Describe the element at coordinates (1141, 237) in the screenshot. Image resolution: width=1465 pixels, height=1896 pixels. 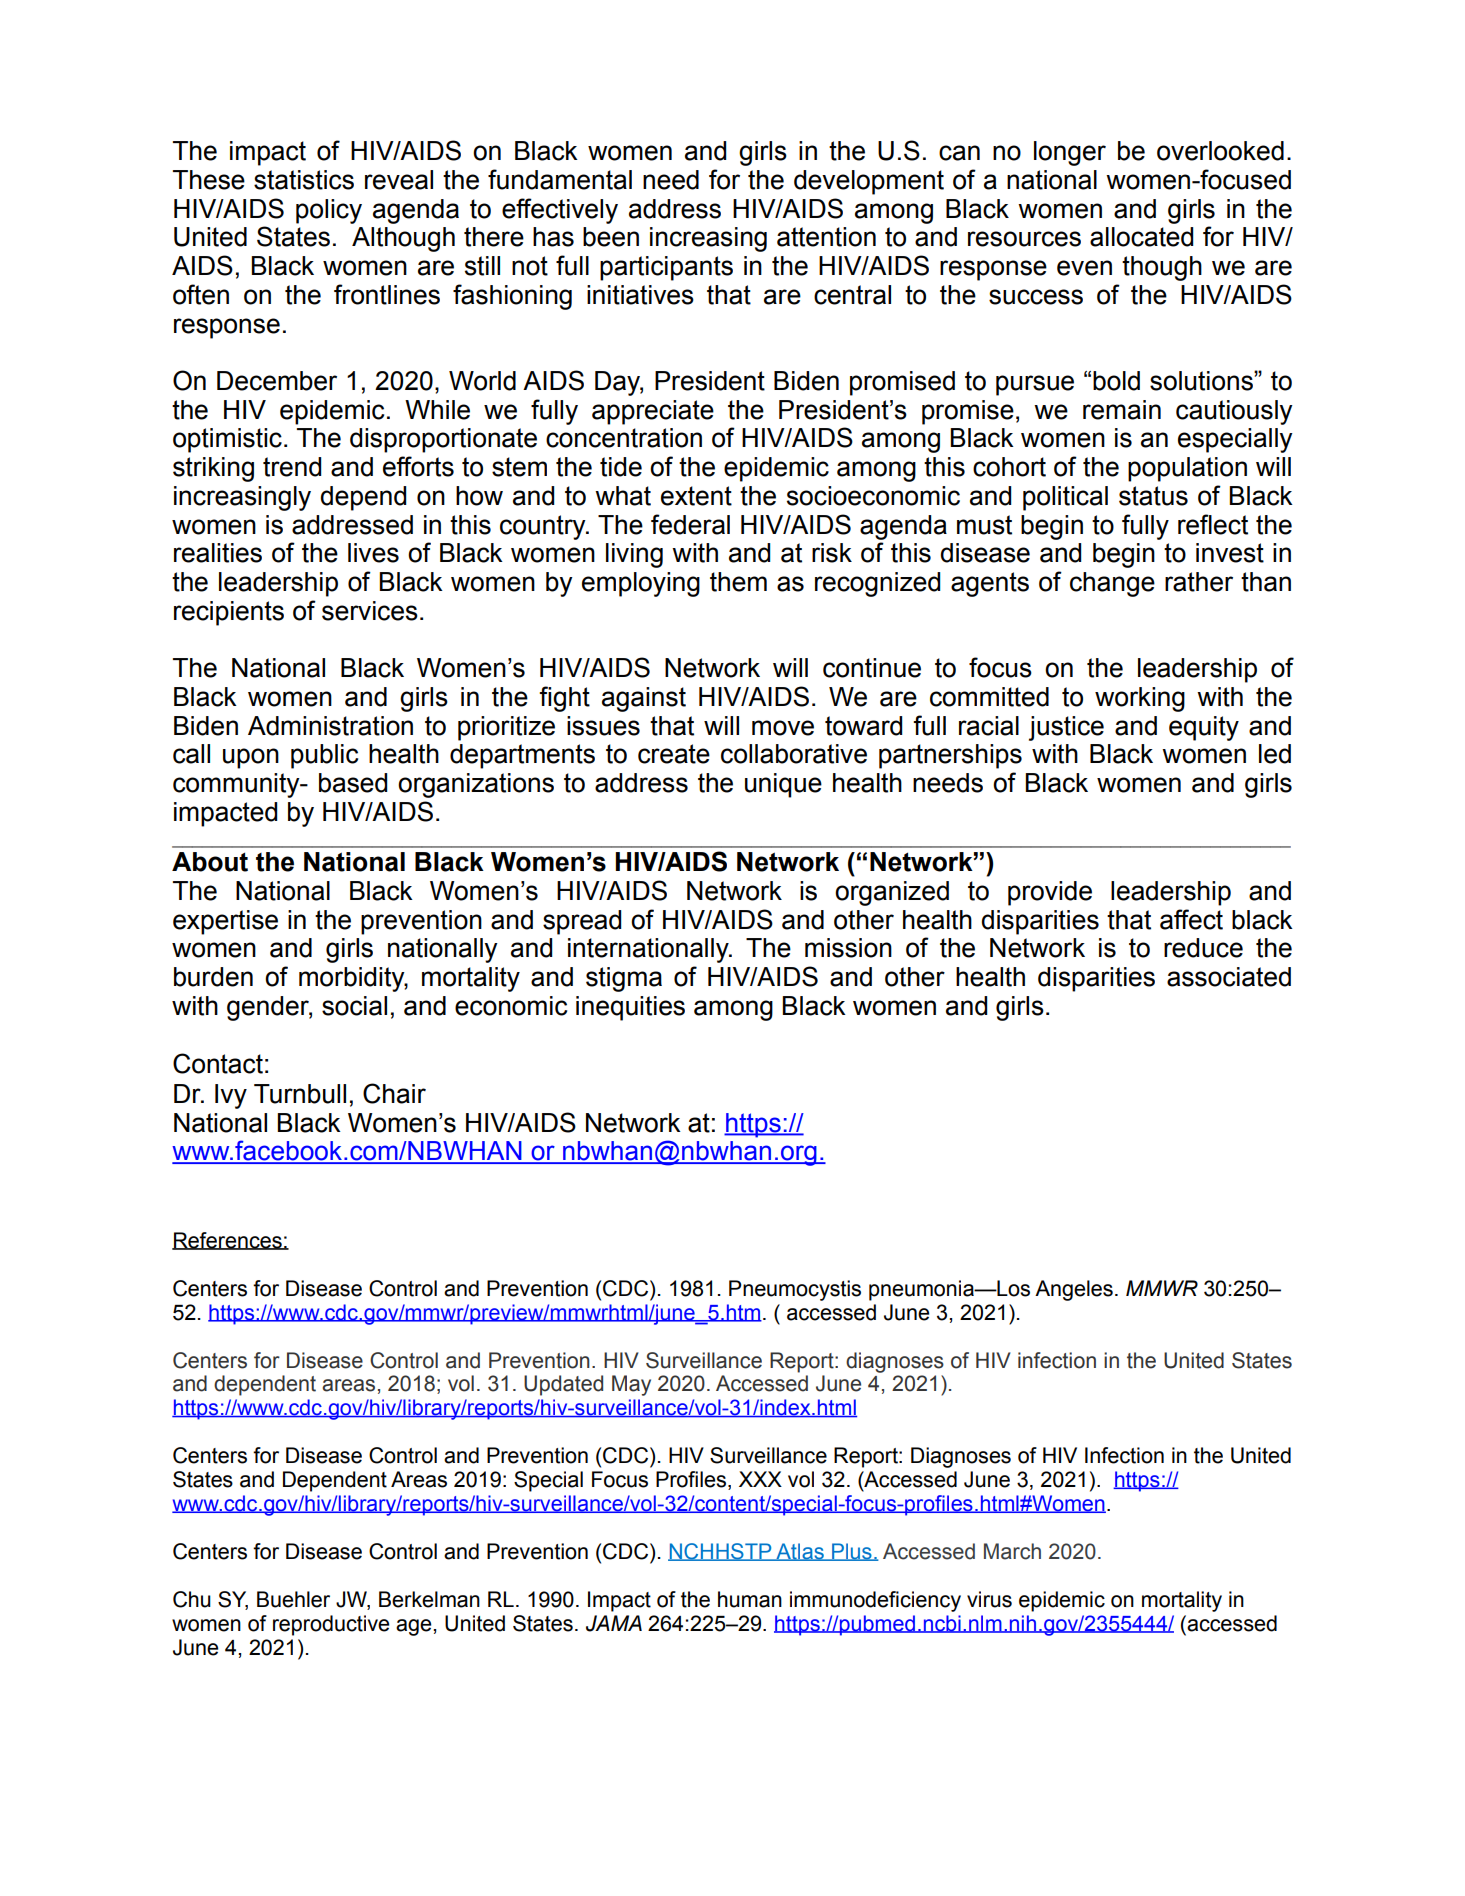
I see `allocated` at that location.
